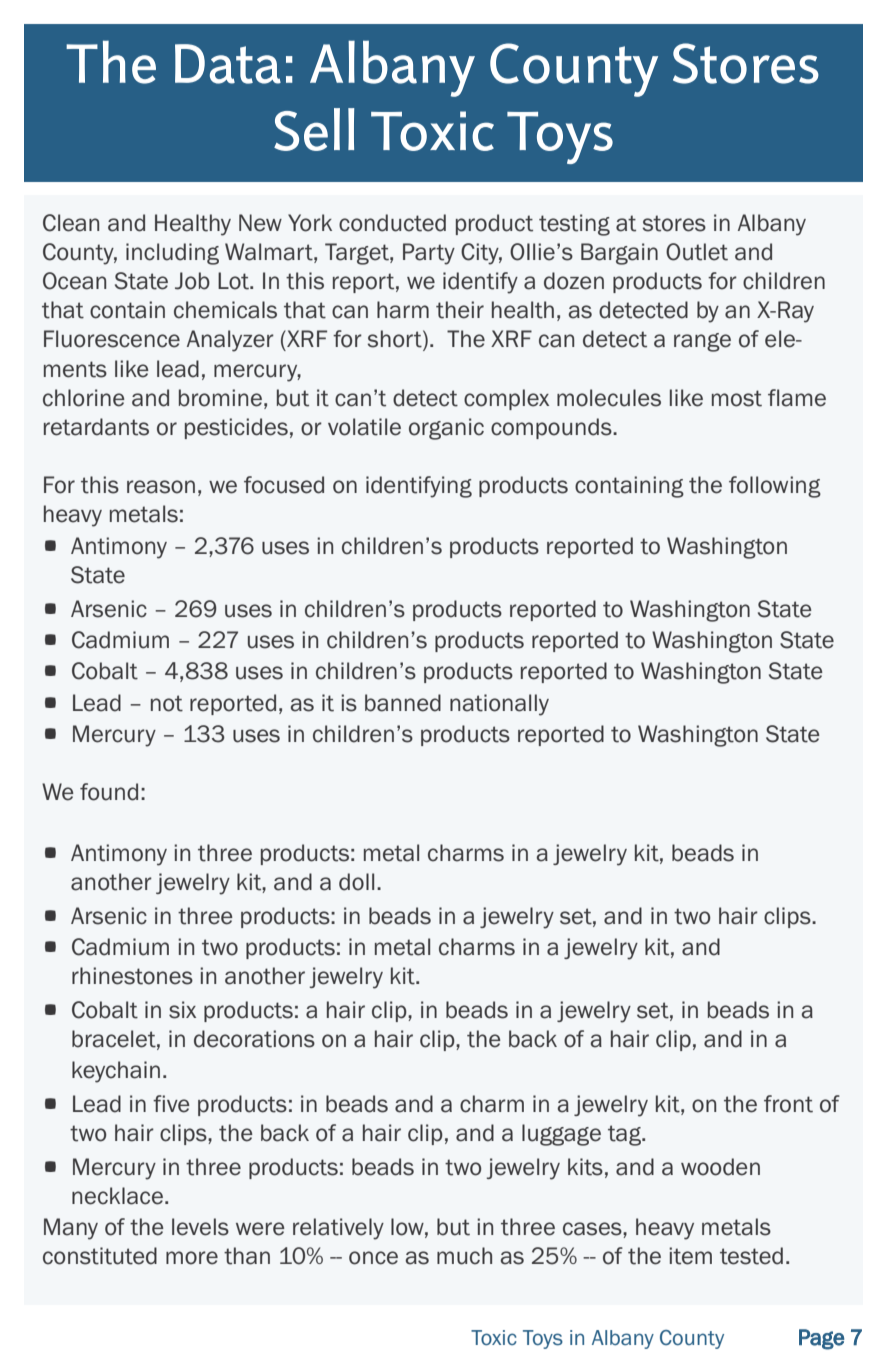  I want to click on Sell, so click(314, 129).
